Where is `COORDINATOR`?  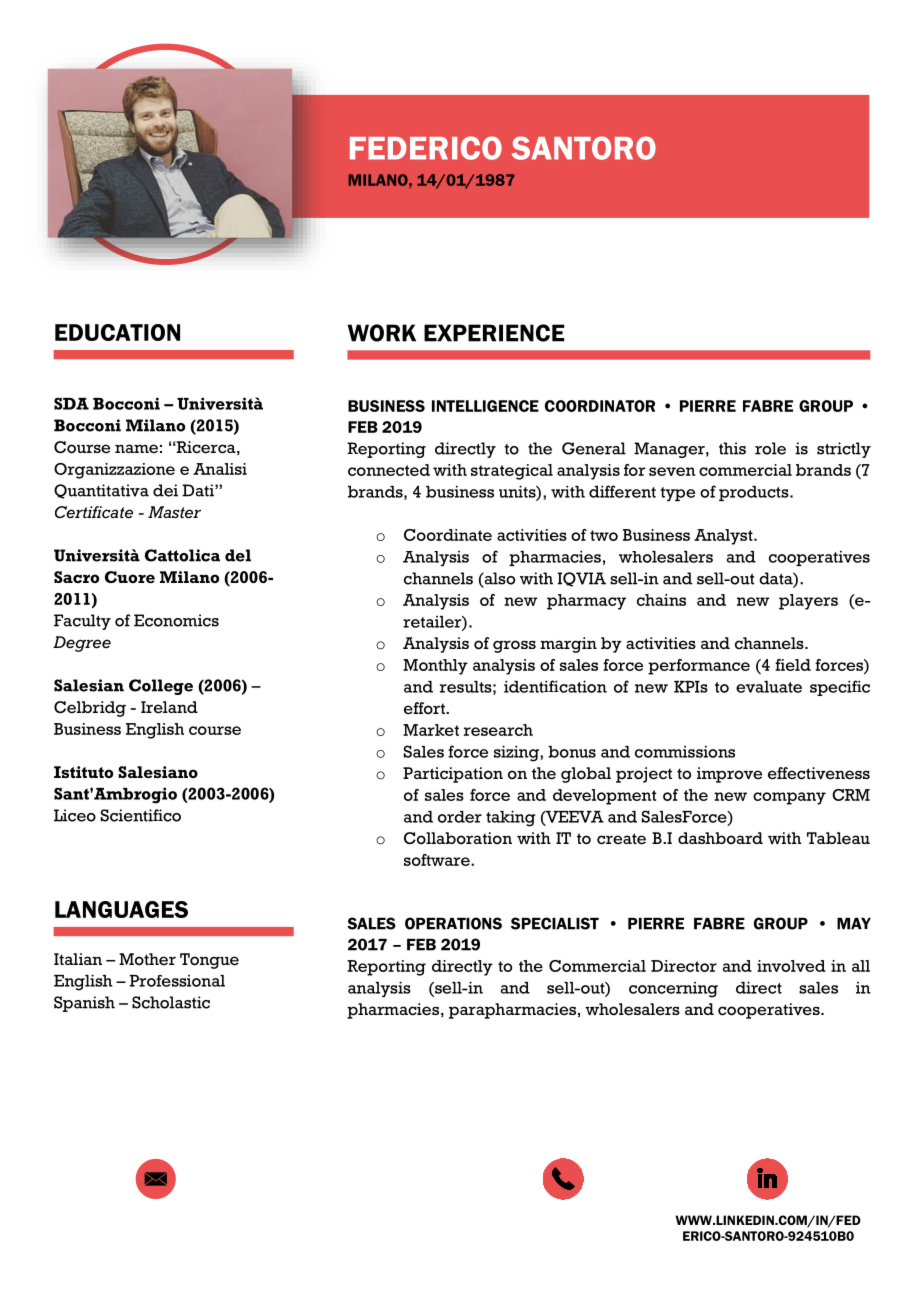
COORDINATOR is located at coordinates (600, 406).
